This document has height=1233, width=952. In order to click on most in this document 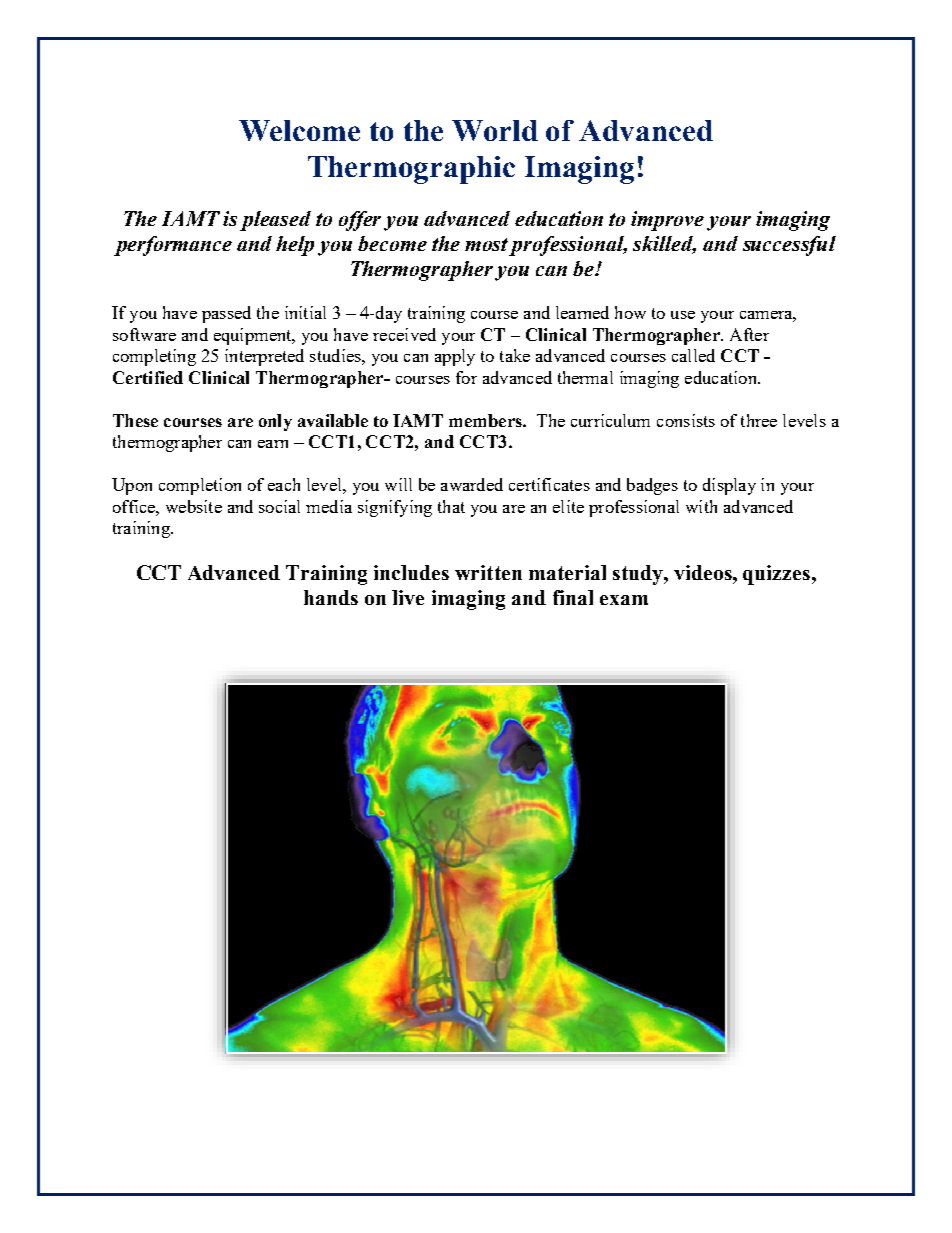, I will do `click(486, 244)`.
